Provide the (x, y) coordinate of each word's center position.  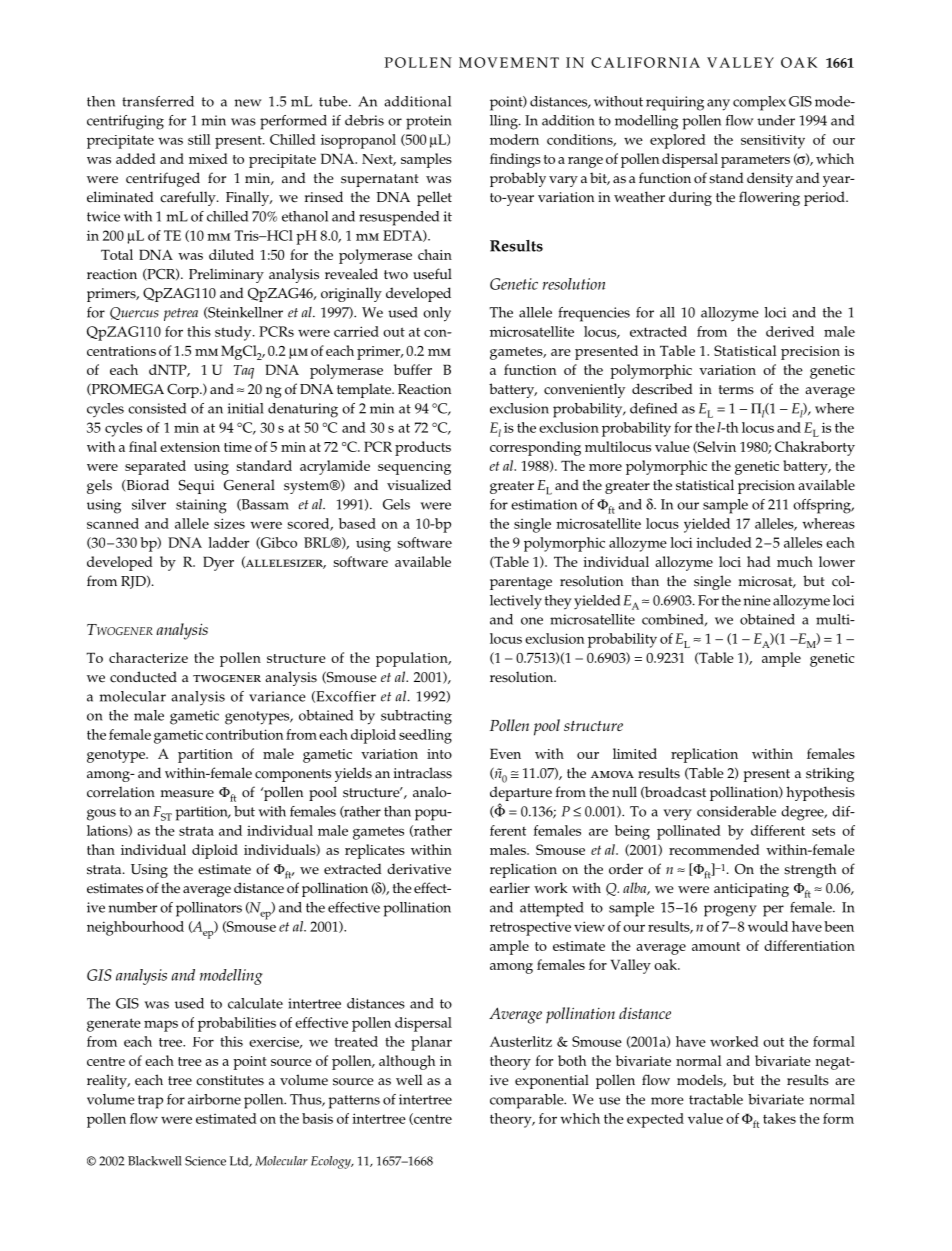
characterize (148, 657)
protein (429, 122)
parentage (521, 583)
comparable (528, 1101)
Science (205, 1161)
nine (757, 600)
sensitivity (773, 142)
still (199, 139)
